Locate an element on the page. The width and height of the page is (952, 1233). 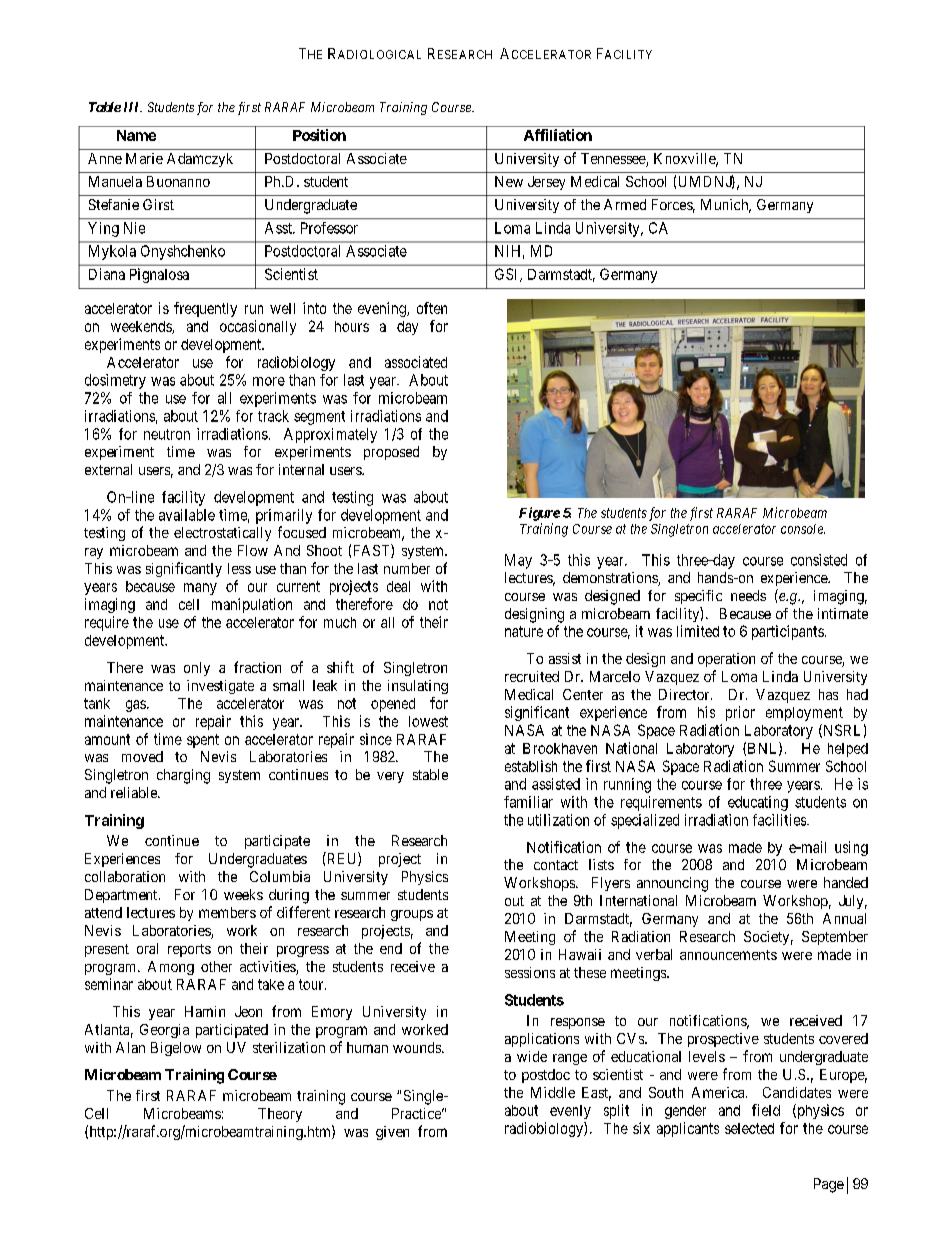
Armed is located at coordinates (625, 204).
